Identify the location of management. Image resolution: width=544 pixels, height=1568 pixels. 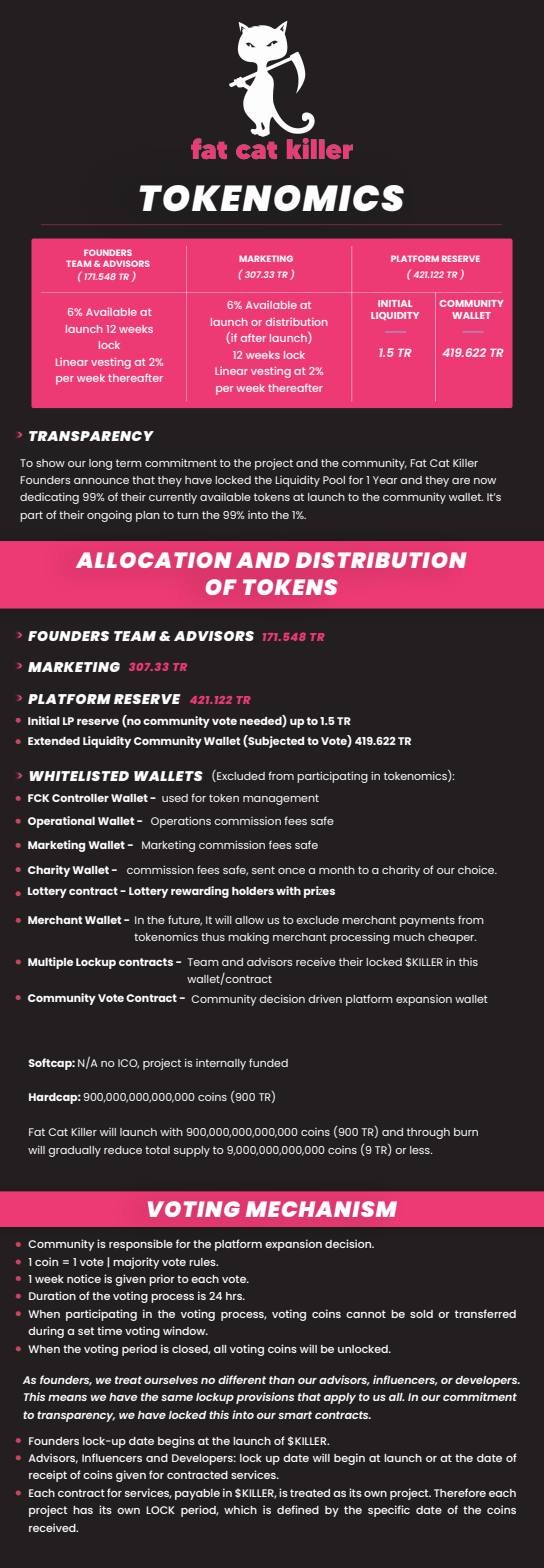
(281, 799).
